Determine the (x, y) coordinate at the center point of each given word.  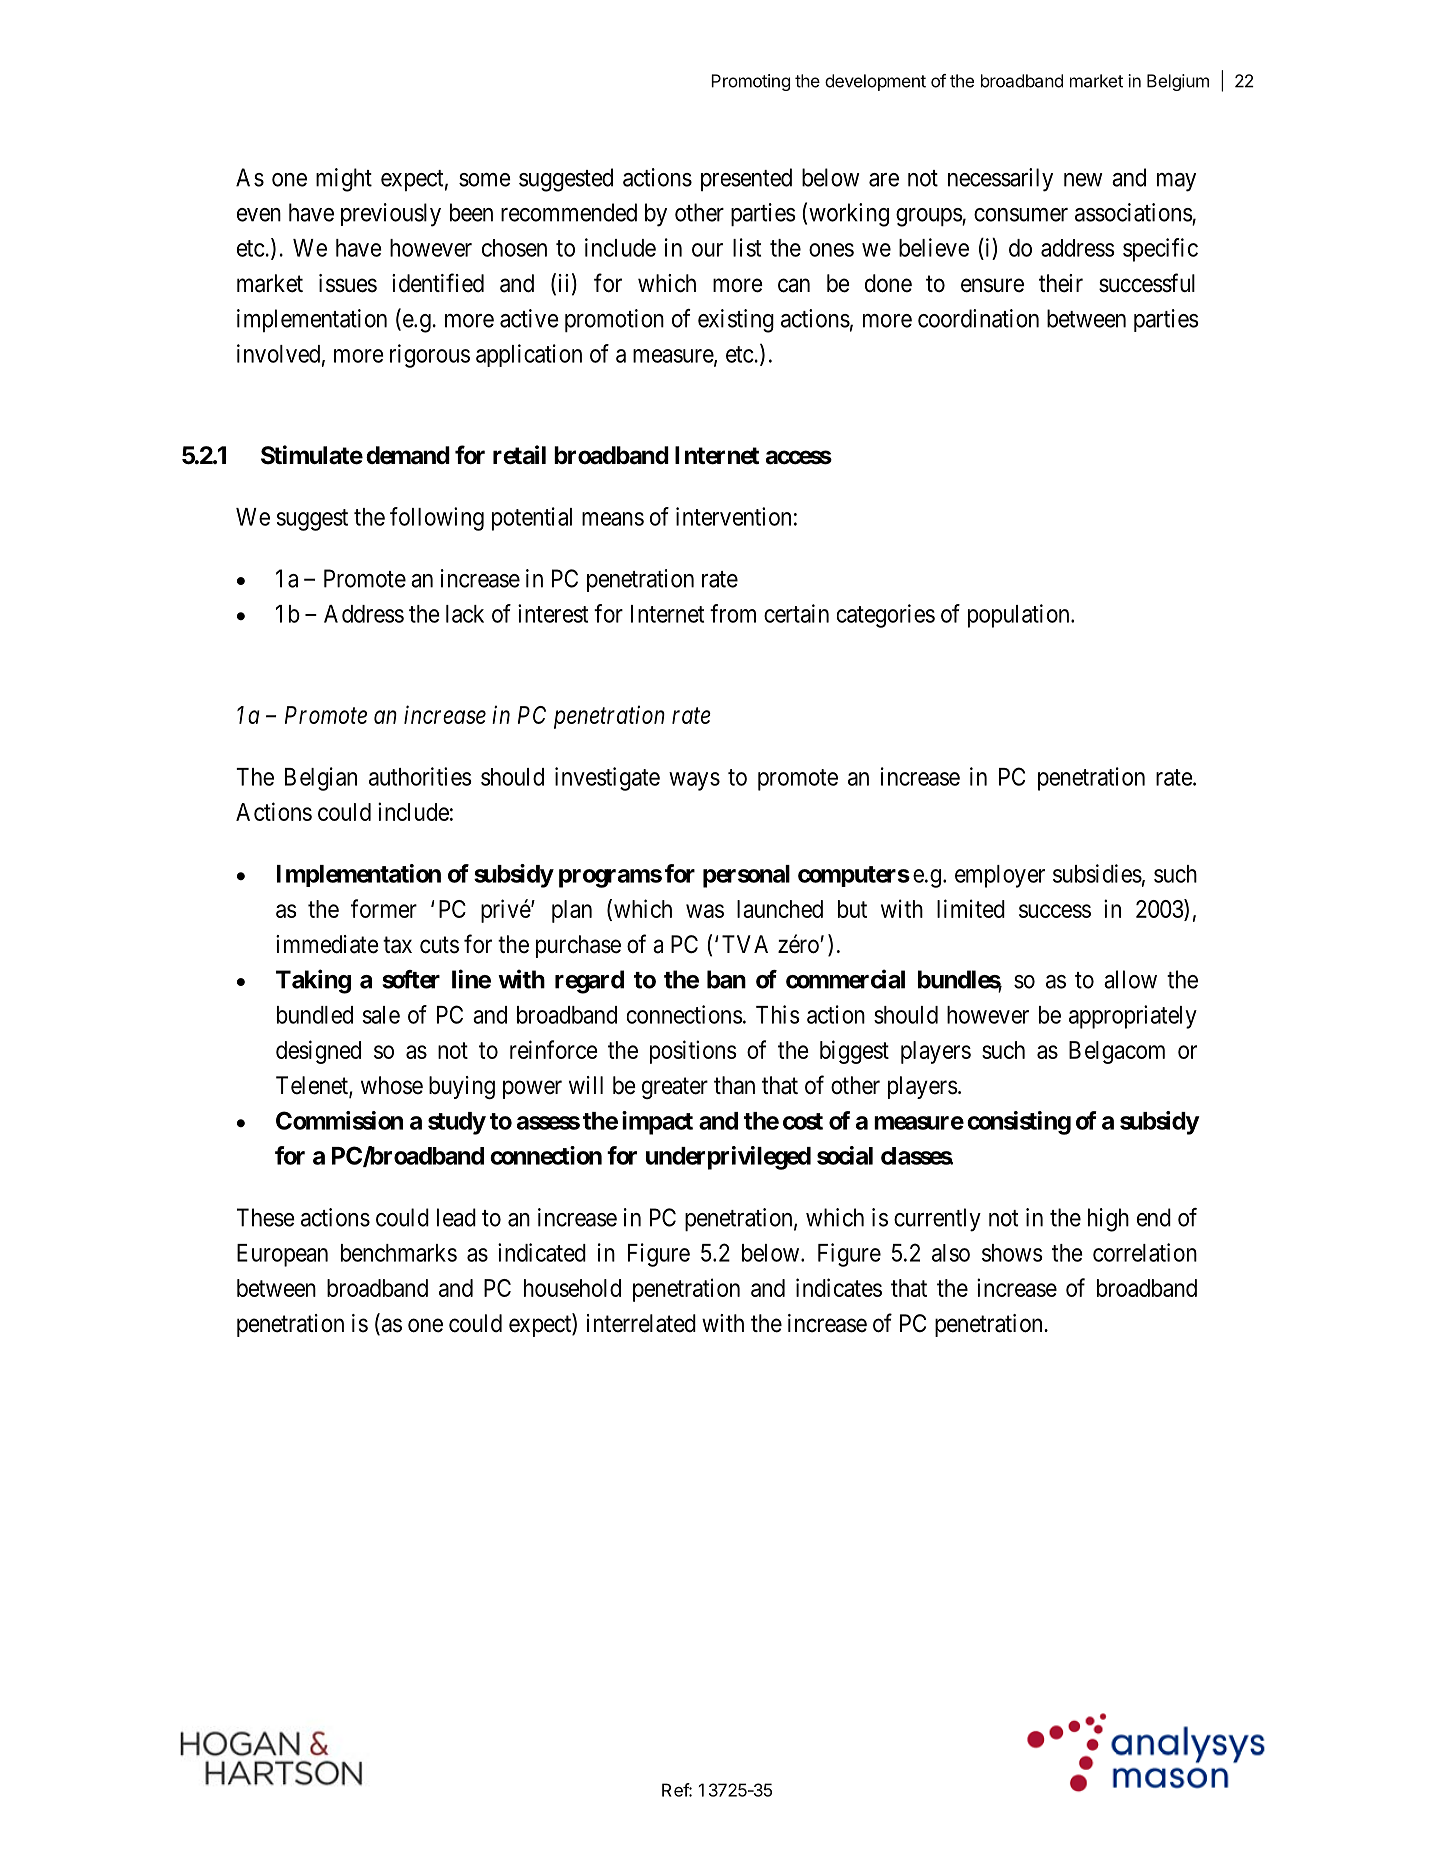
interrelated (641, 1323)
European (282, 1255)
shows (1012, 1253)
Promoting (750, 82)
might (344, 180)
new (1083, 180)
